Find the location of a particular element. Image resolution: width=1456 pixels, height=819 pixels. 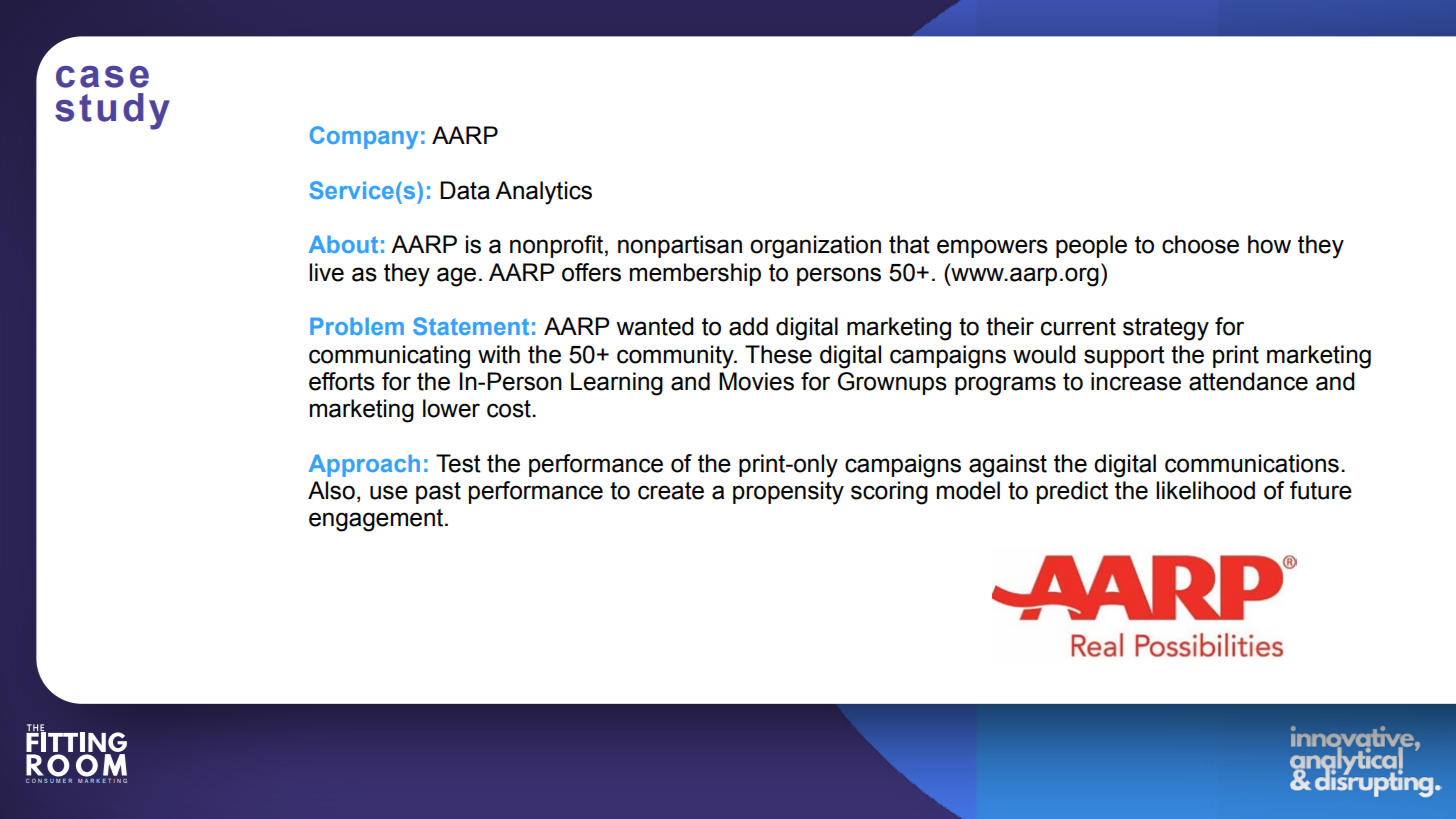

wanted is located at coordinates (655, 326).
